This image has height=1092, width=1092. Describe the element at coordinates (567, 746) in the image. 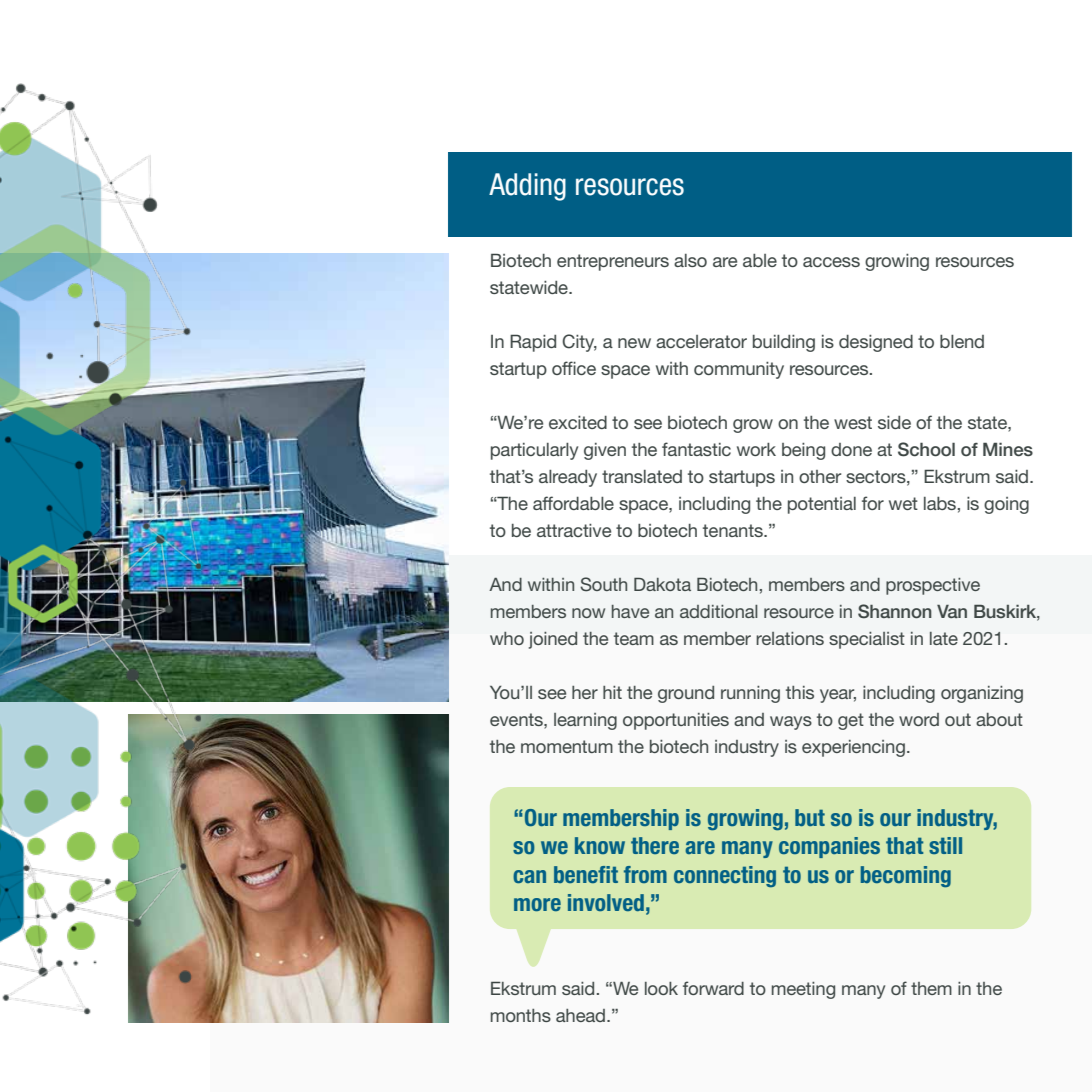

I see `momentum` at that location.
